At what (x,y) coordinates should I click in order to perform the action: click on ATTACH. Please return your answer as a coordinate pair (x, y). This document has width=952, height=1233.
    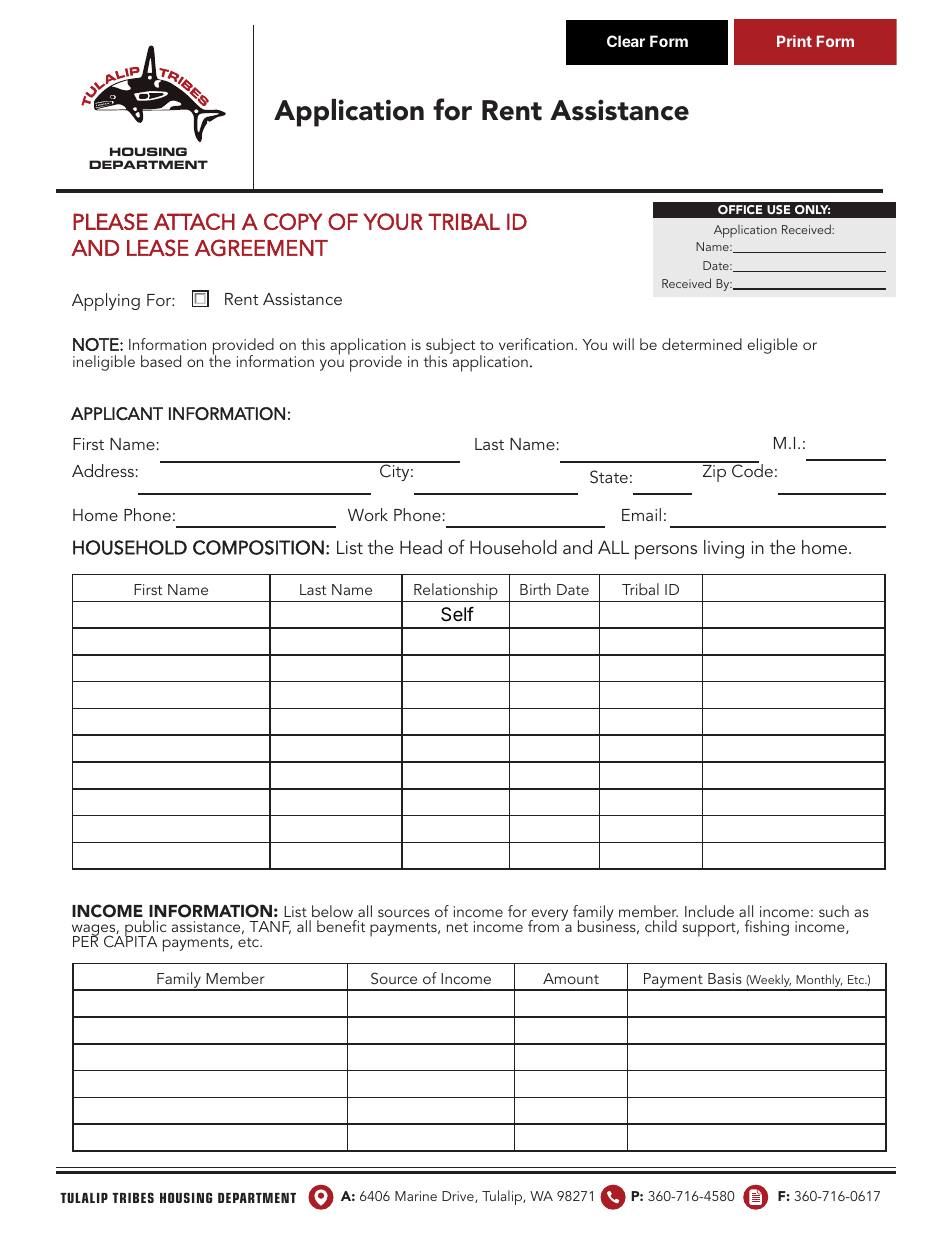
    Looking at the image, I should click on (194, 221).
